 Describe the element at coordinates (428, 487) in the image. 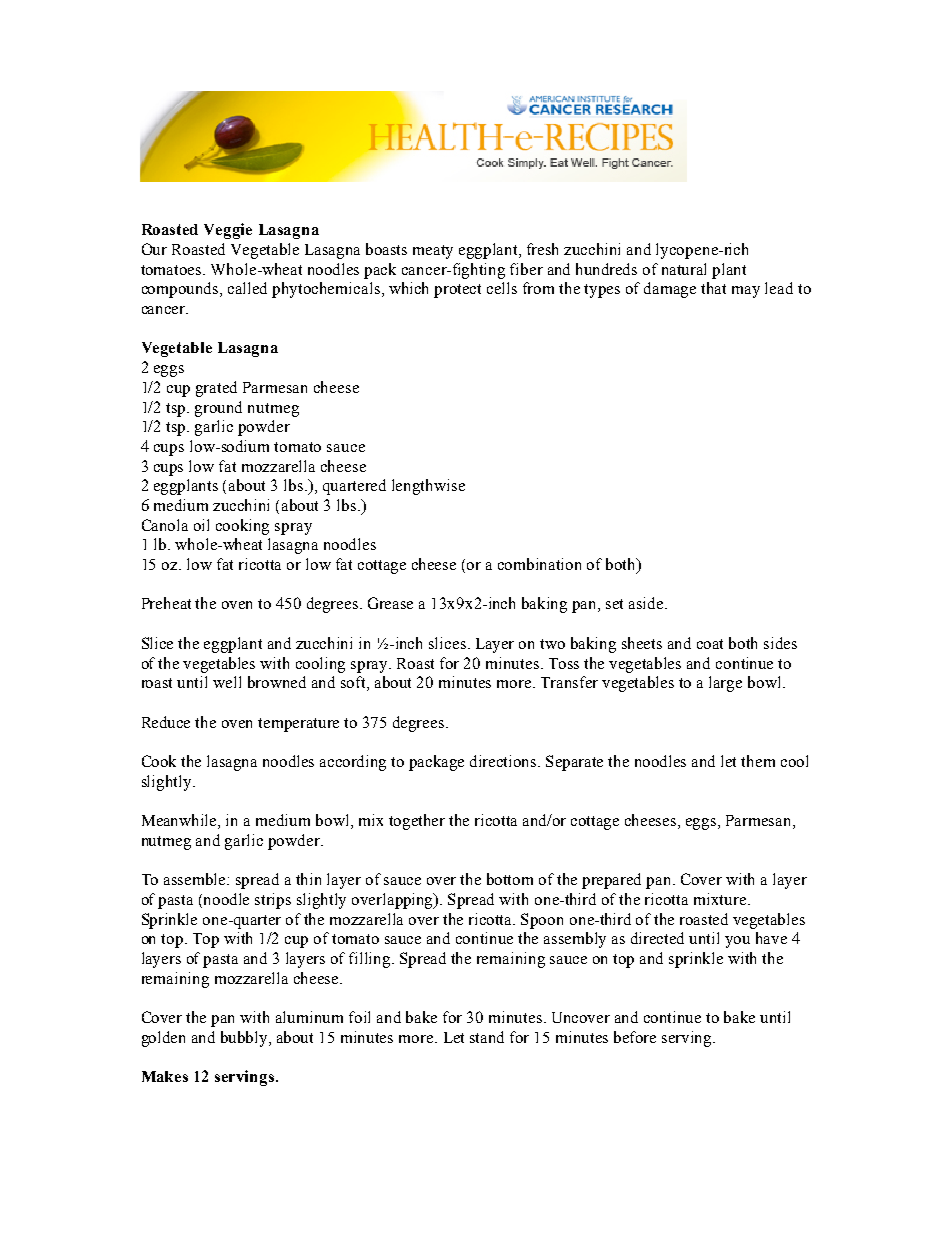

I see `lengthwise` at that location.
